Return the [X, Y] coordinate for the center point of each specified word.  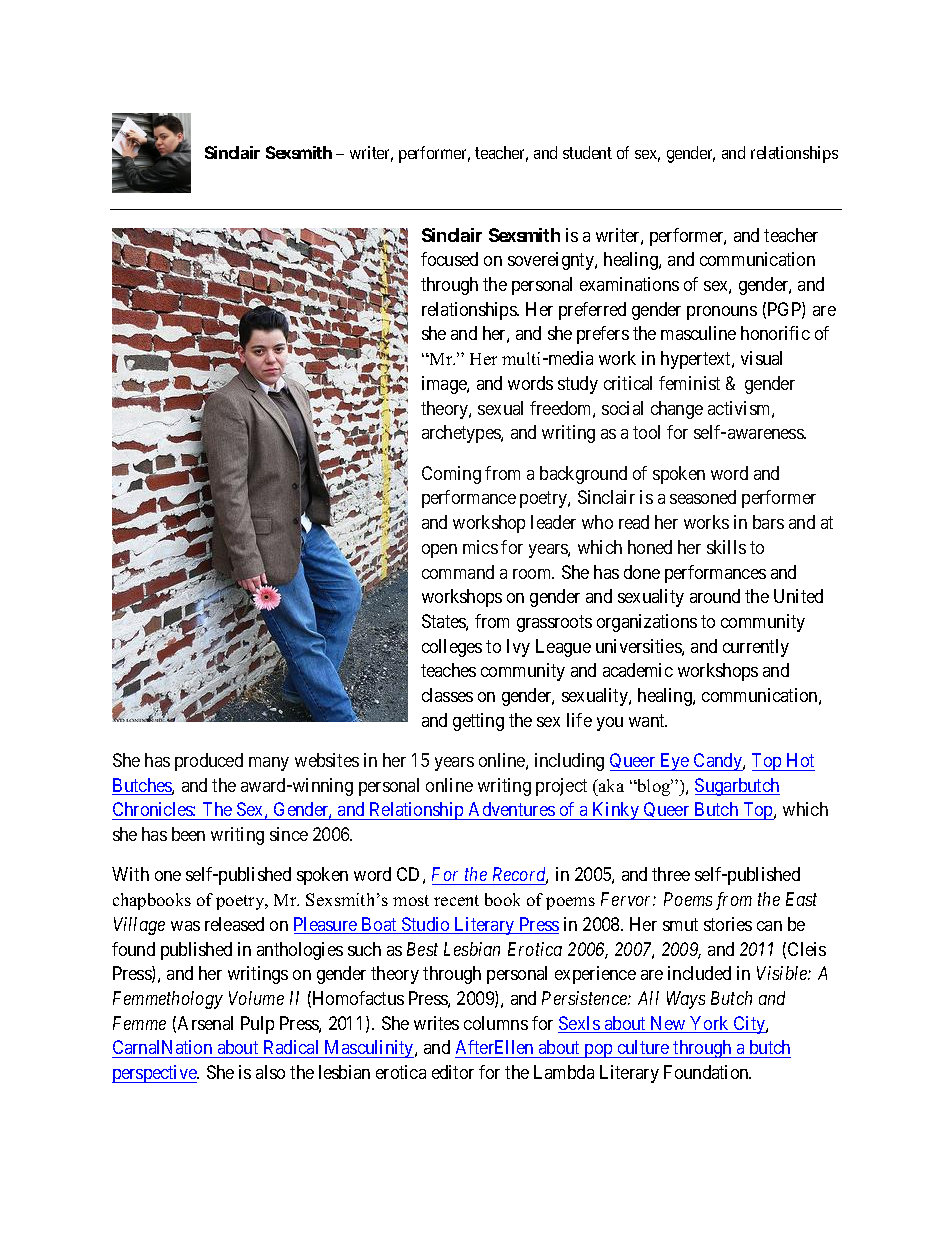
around [715, 596]
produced [209, 762]
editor [453, 1072]
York [710, 1024]
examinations [629, 284]
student [587, 152]
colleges [452, 648]
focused [449, 259]
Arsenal [205, 1023]
